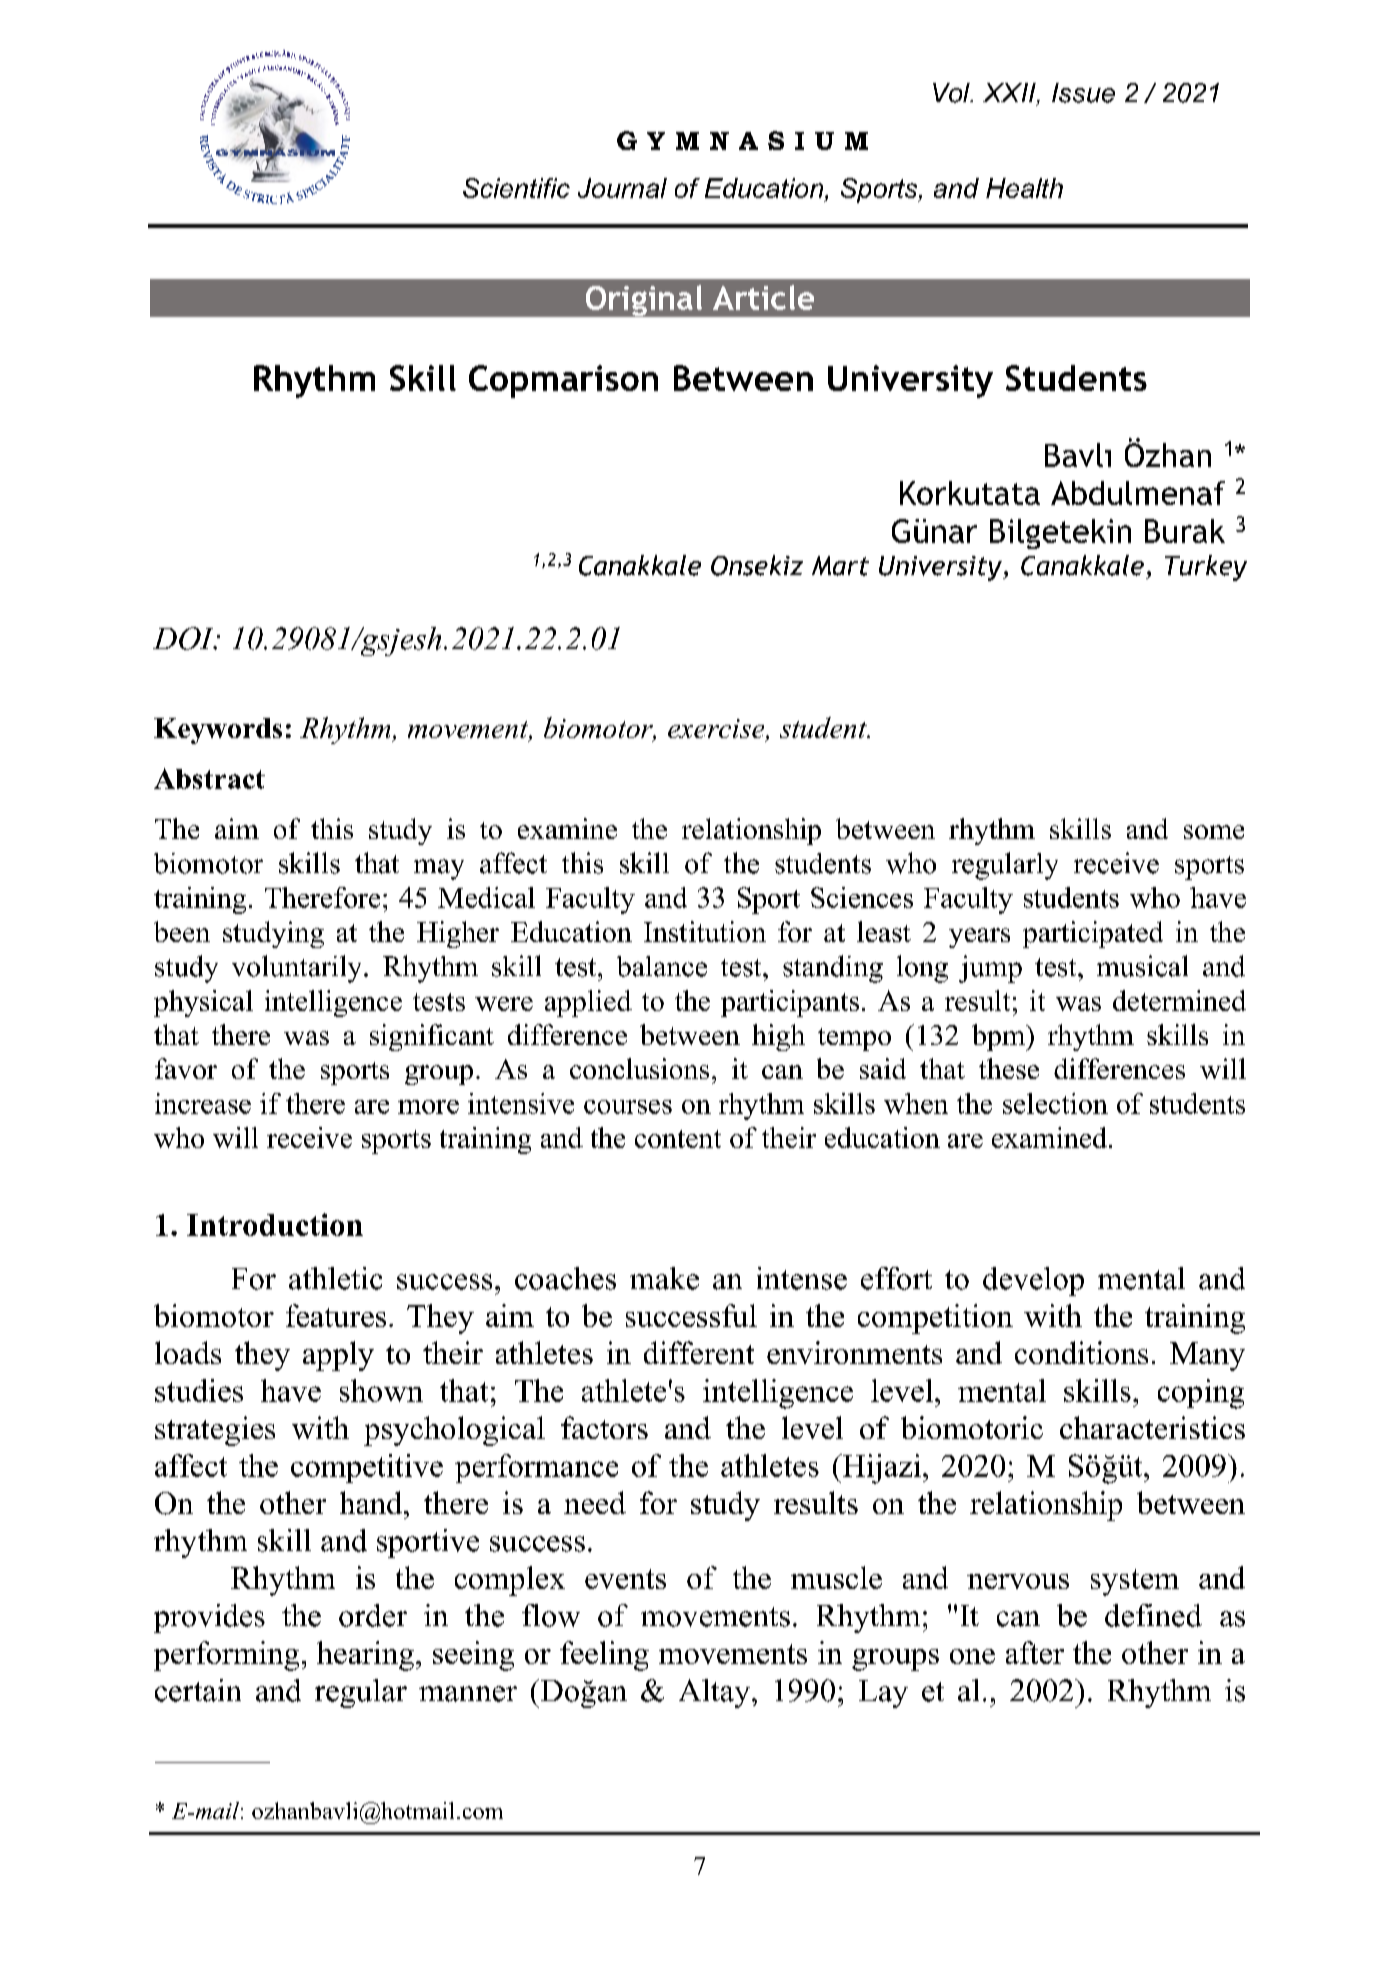 The width and height of the page is (1400, 1978). What do you see at coordinates (622, 188) in the page?
I see `Journal` at bounding box center [622, 188].
